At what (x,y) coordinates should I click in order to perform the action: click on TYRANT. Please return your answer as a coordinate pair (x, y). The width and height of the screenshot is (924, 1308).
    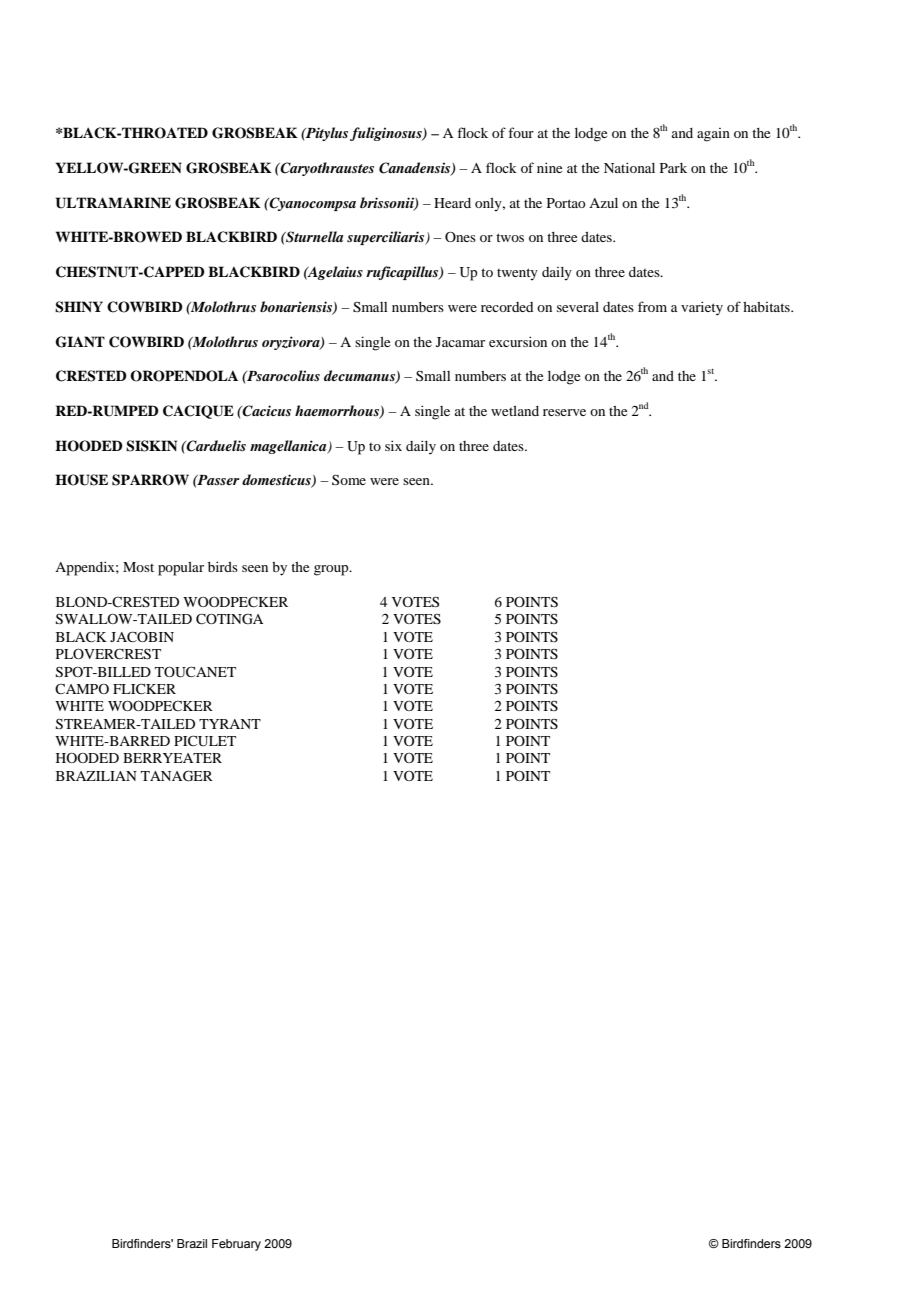
    Looking at the image, I should click on (230, 724).
